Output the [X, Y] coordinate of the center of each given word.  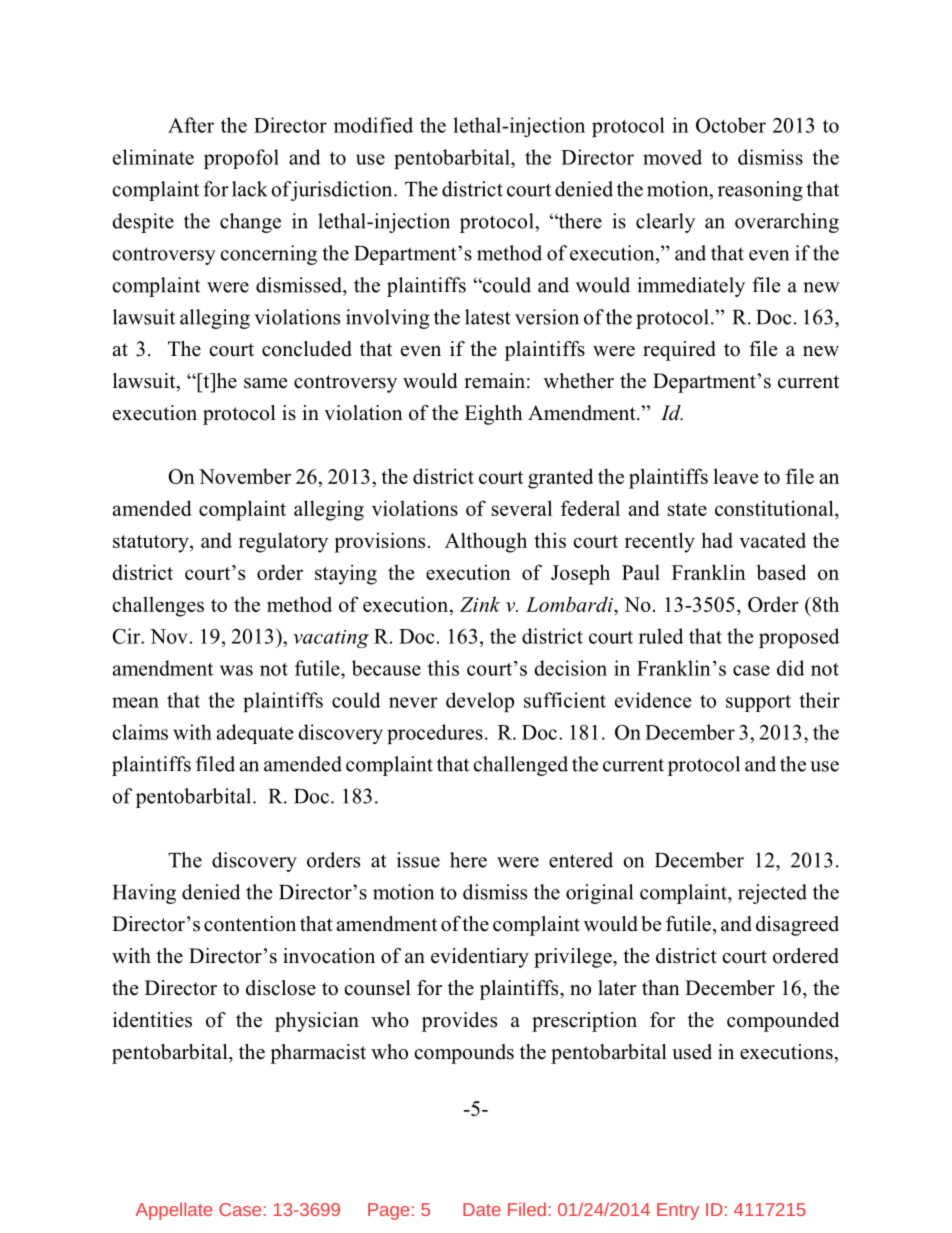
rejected [772, 894]
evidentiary [480, 958]
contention [250, 924]
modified [373, 125]
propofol [241, 159]
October [731, 125]
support [758, 703]
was [236, 670]
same [266, 383]
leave [736, 476]
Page [388, 1211]
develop [480, 702]
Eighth [494, 415]
